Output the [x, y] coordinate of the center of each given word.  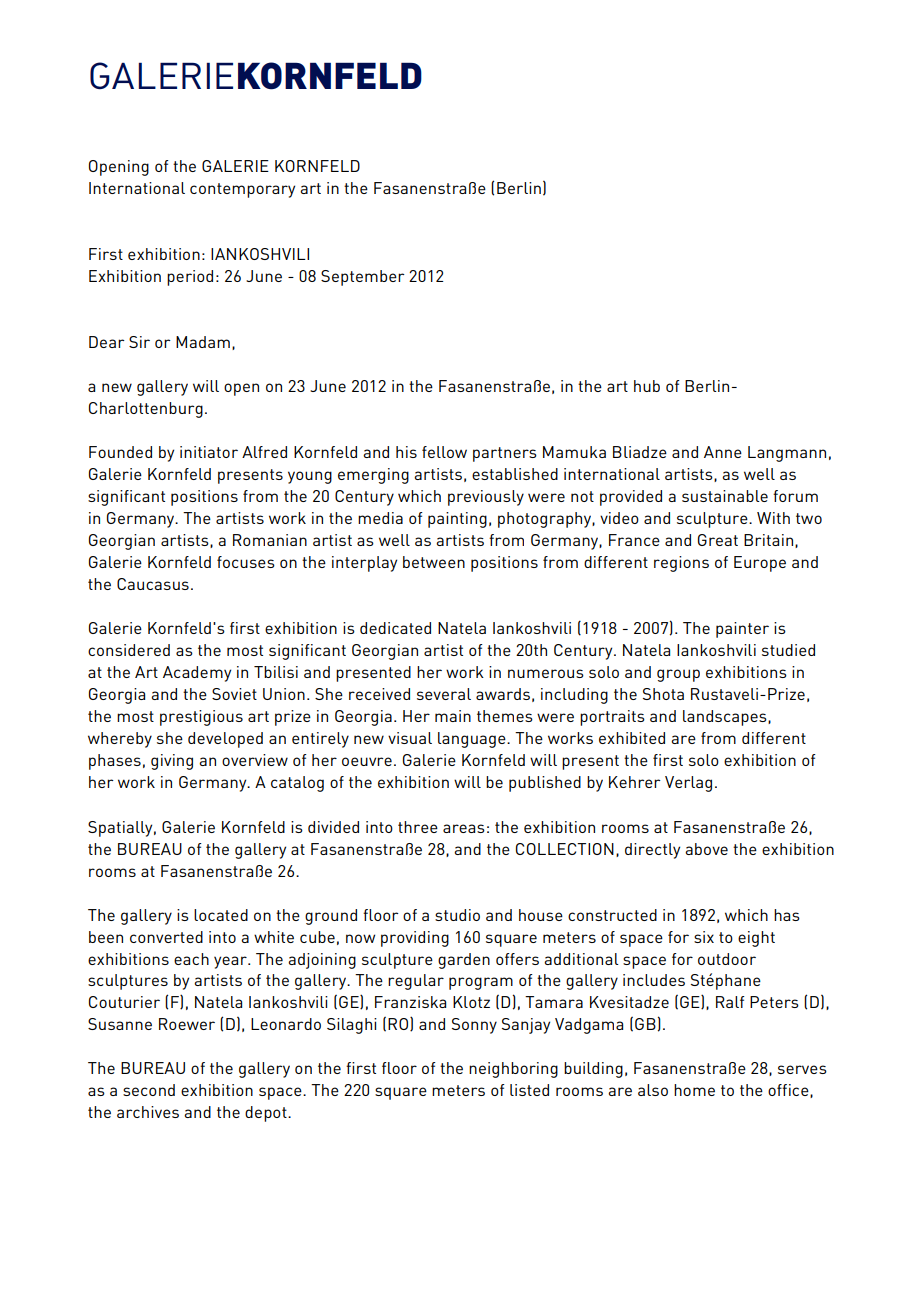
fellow [444, 452]
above [706, 849]
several [444, 694]
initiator [209, 452]
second [149, 1090]
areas [464, 828]
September [363, 278]
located [221, 915]
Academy [197, 674]
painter [742, 630]
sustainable [725, 496]
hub [647, 386]
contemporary [242, 190]
